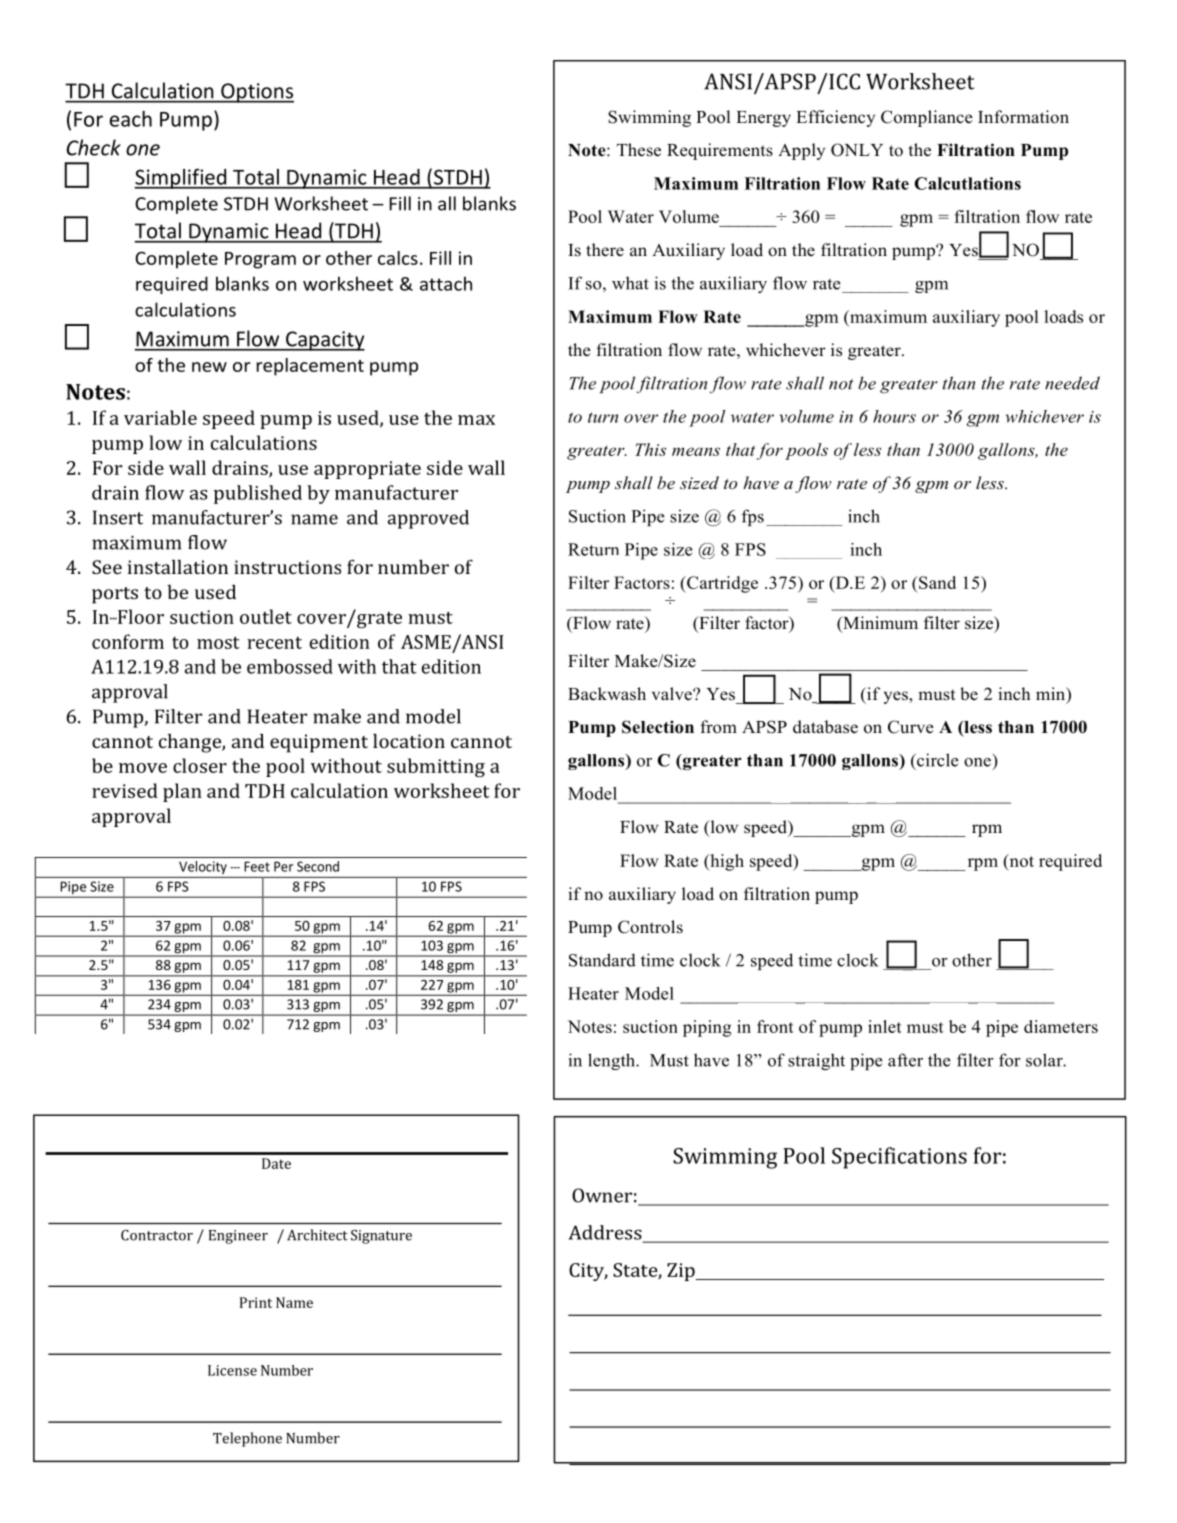  I want to click on length, so click(612, 1061).
